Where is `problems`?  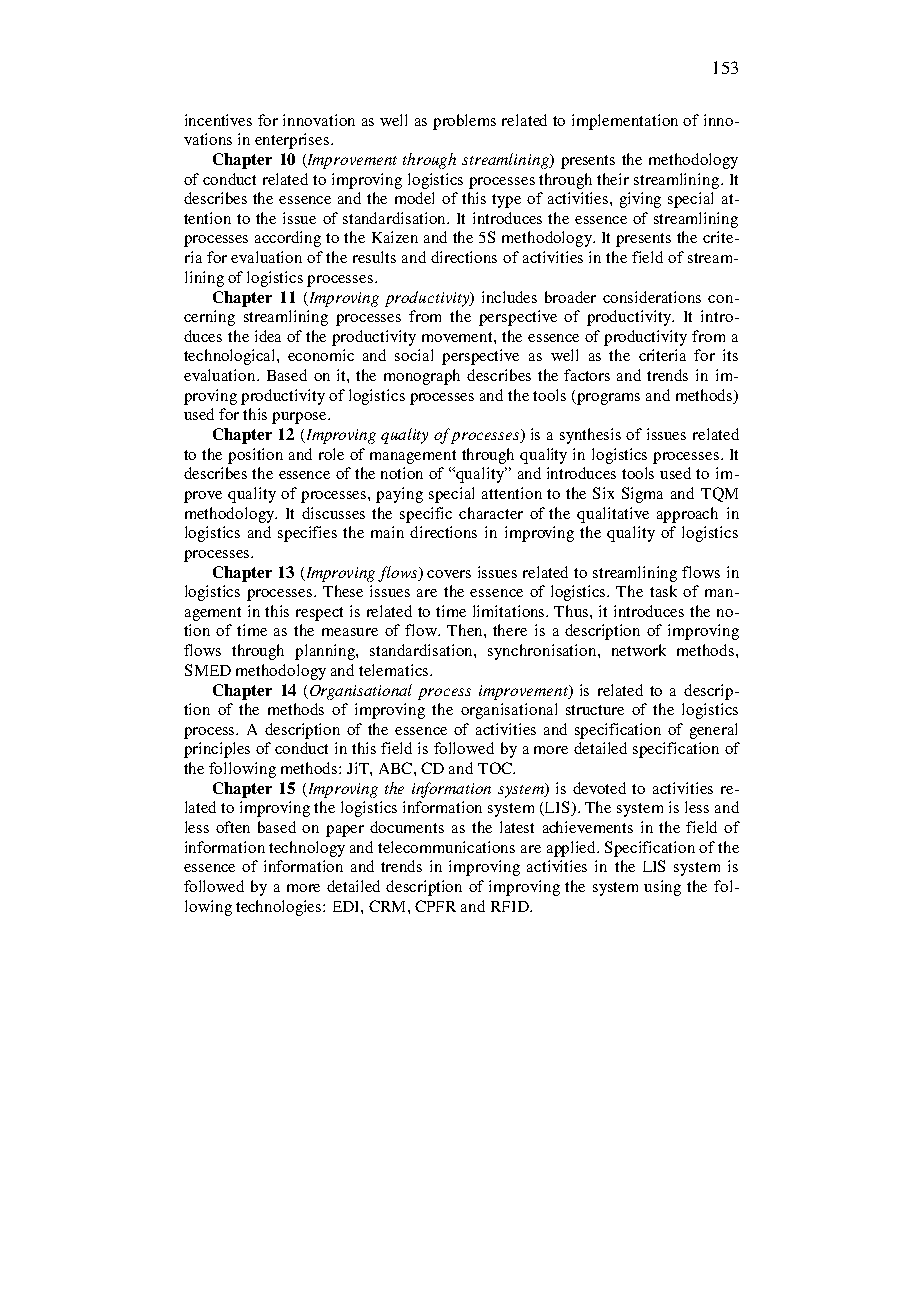 problems is located at coordinates (464, 122).
